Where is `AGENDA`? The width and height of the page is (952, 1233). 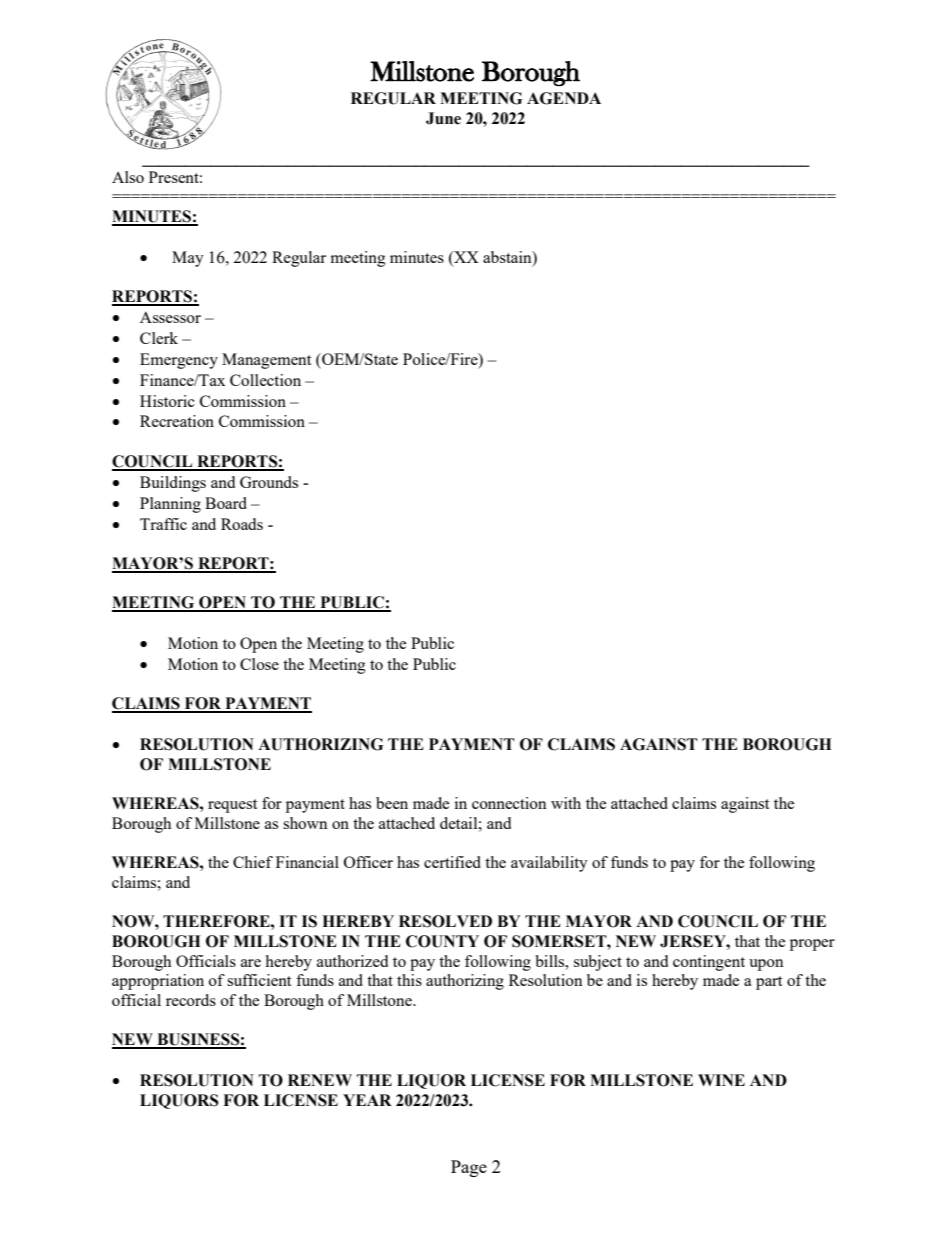
AGENDA is located at coordinates (564, 98).
